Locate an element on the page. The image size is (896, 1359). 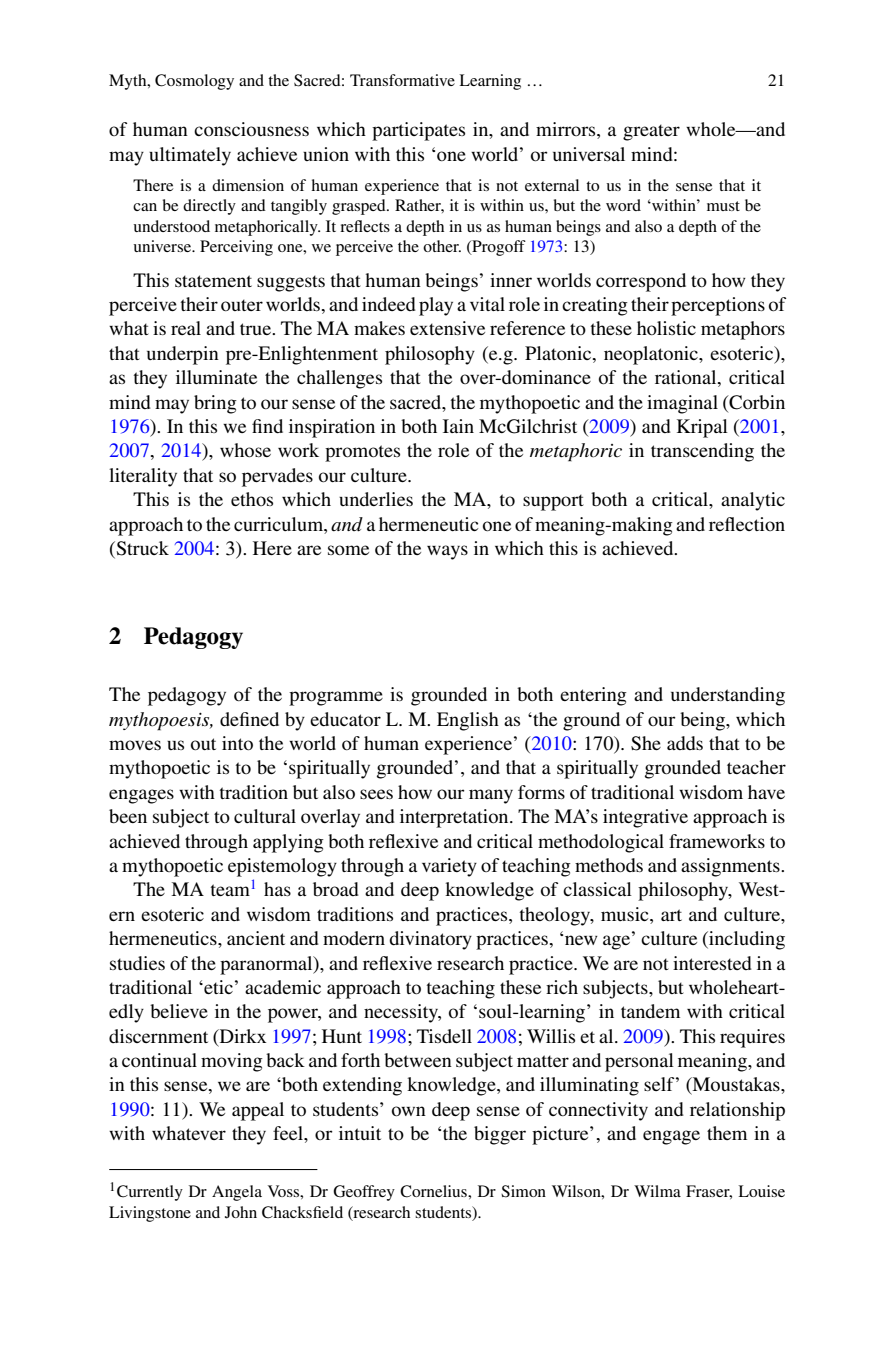
participates is located at coordinates (418, 131).
